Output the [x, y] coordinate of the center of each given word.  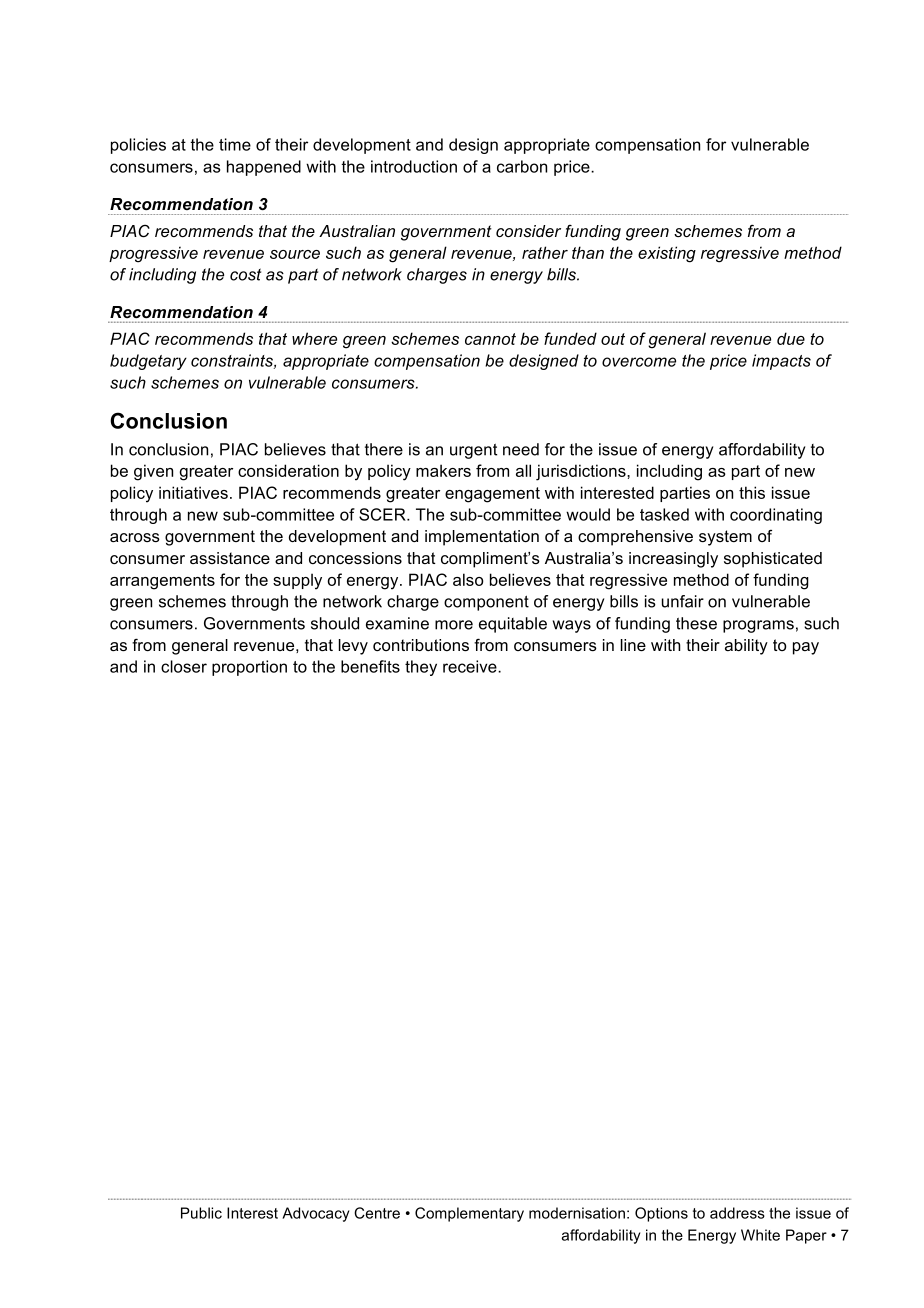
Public [201, 1213]
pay [806, 648]
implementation [482, 538]
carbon [522, 166]
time [235, 144]
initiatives [193, 492]
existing [667, 254]
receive [471, 666]
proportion [249, 668]
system [725, 538]
